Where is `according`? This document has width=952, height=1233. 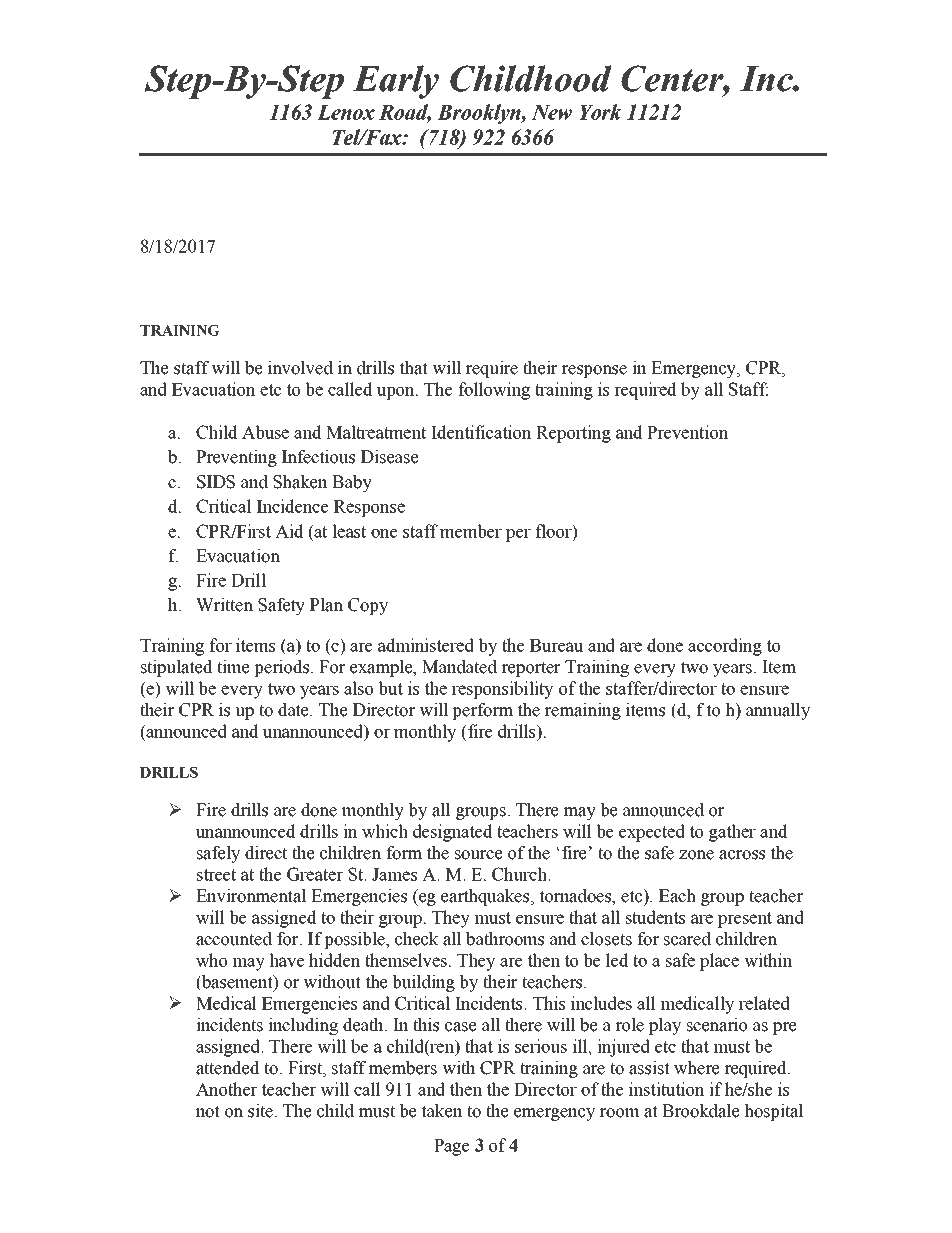
according is located at coordinates (725, 647).
